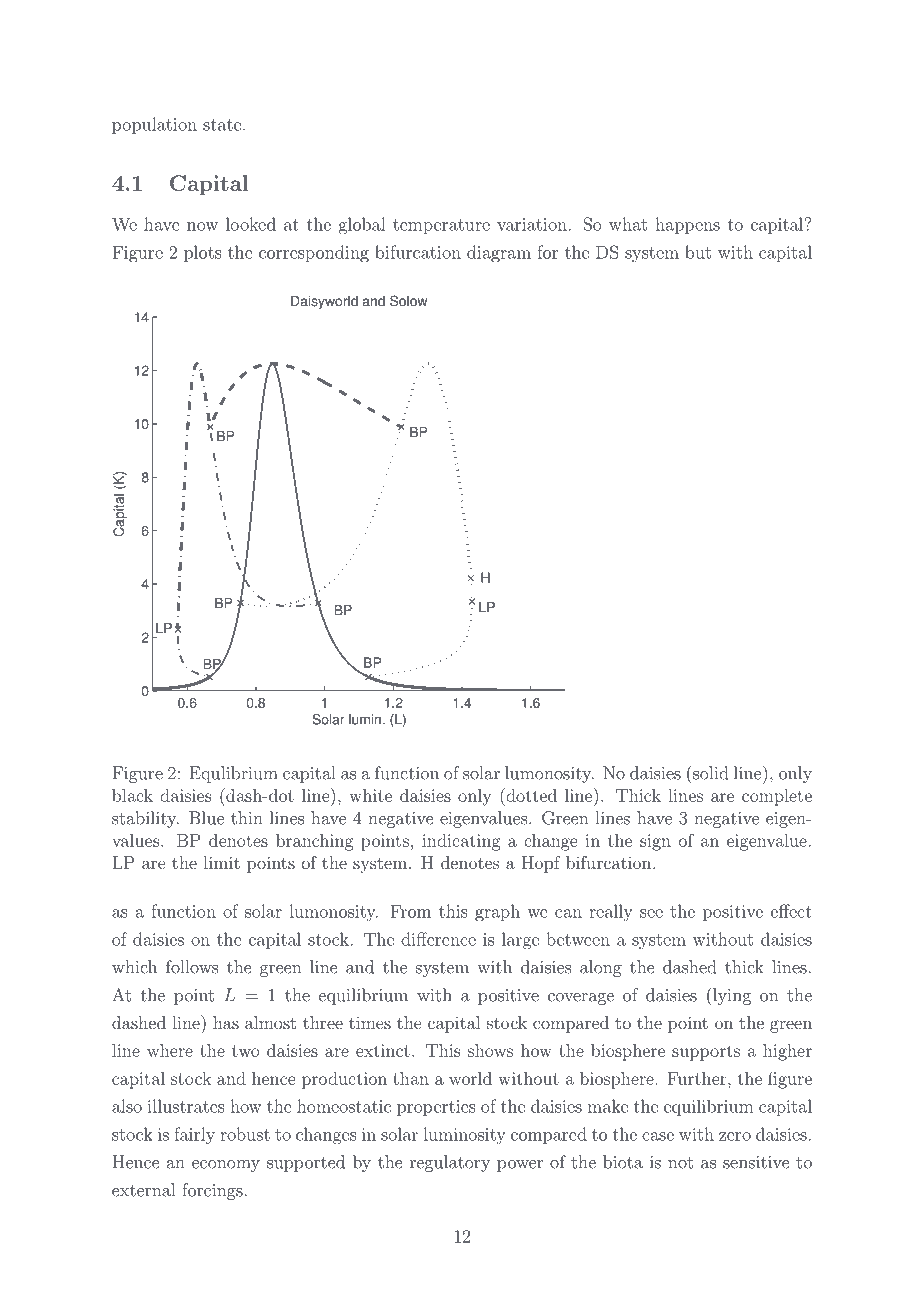 The image size is (924, 1308). Describe the element at coordinates (226, 1166) in the page. I see `economy` at that location.
